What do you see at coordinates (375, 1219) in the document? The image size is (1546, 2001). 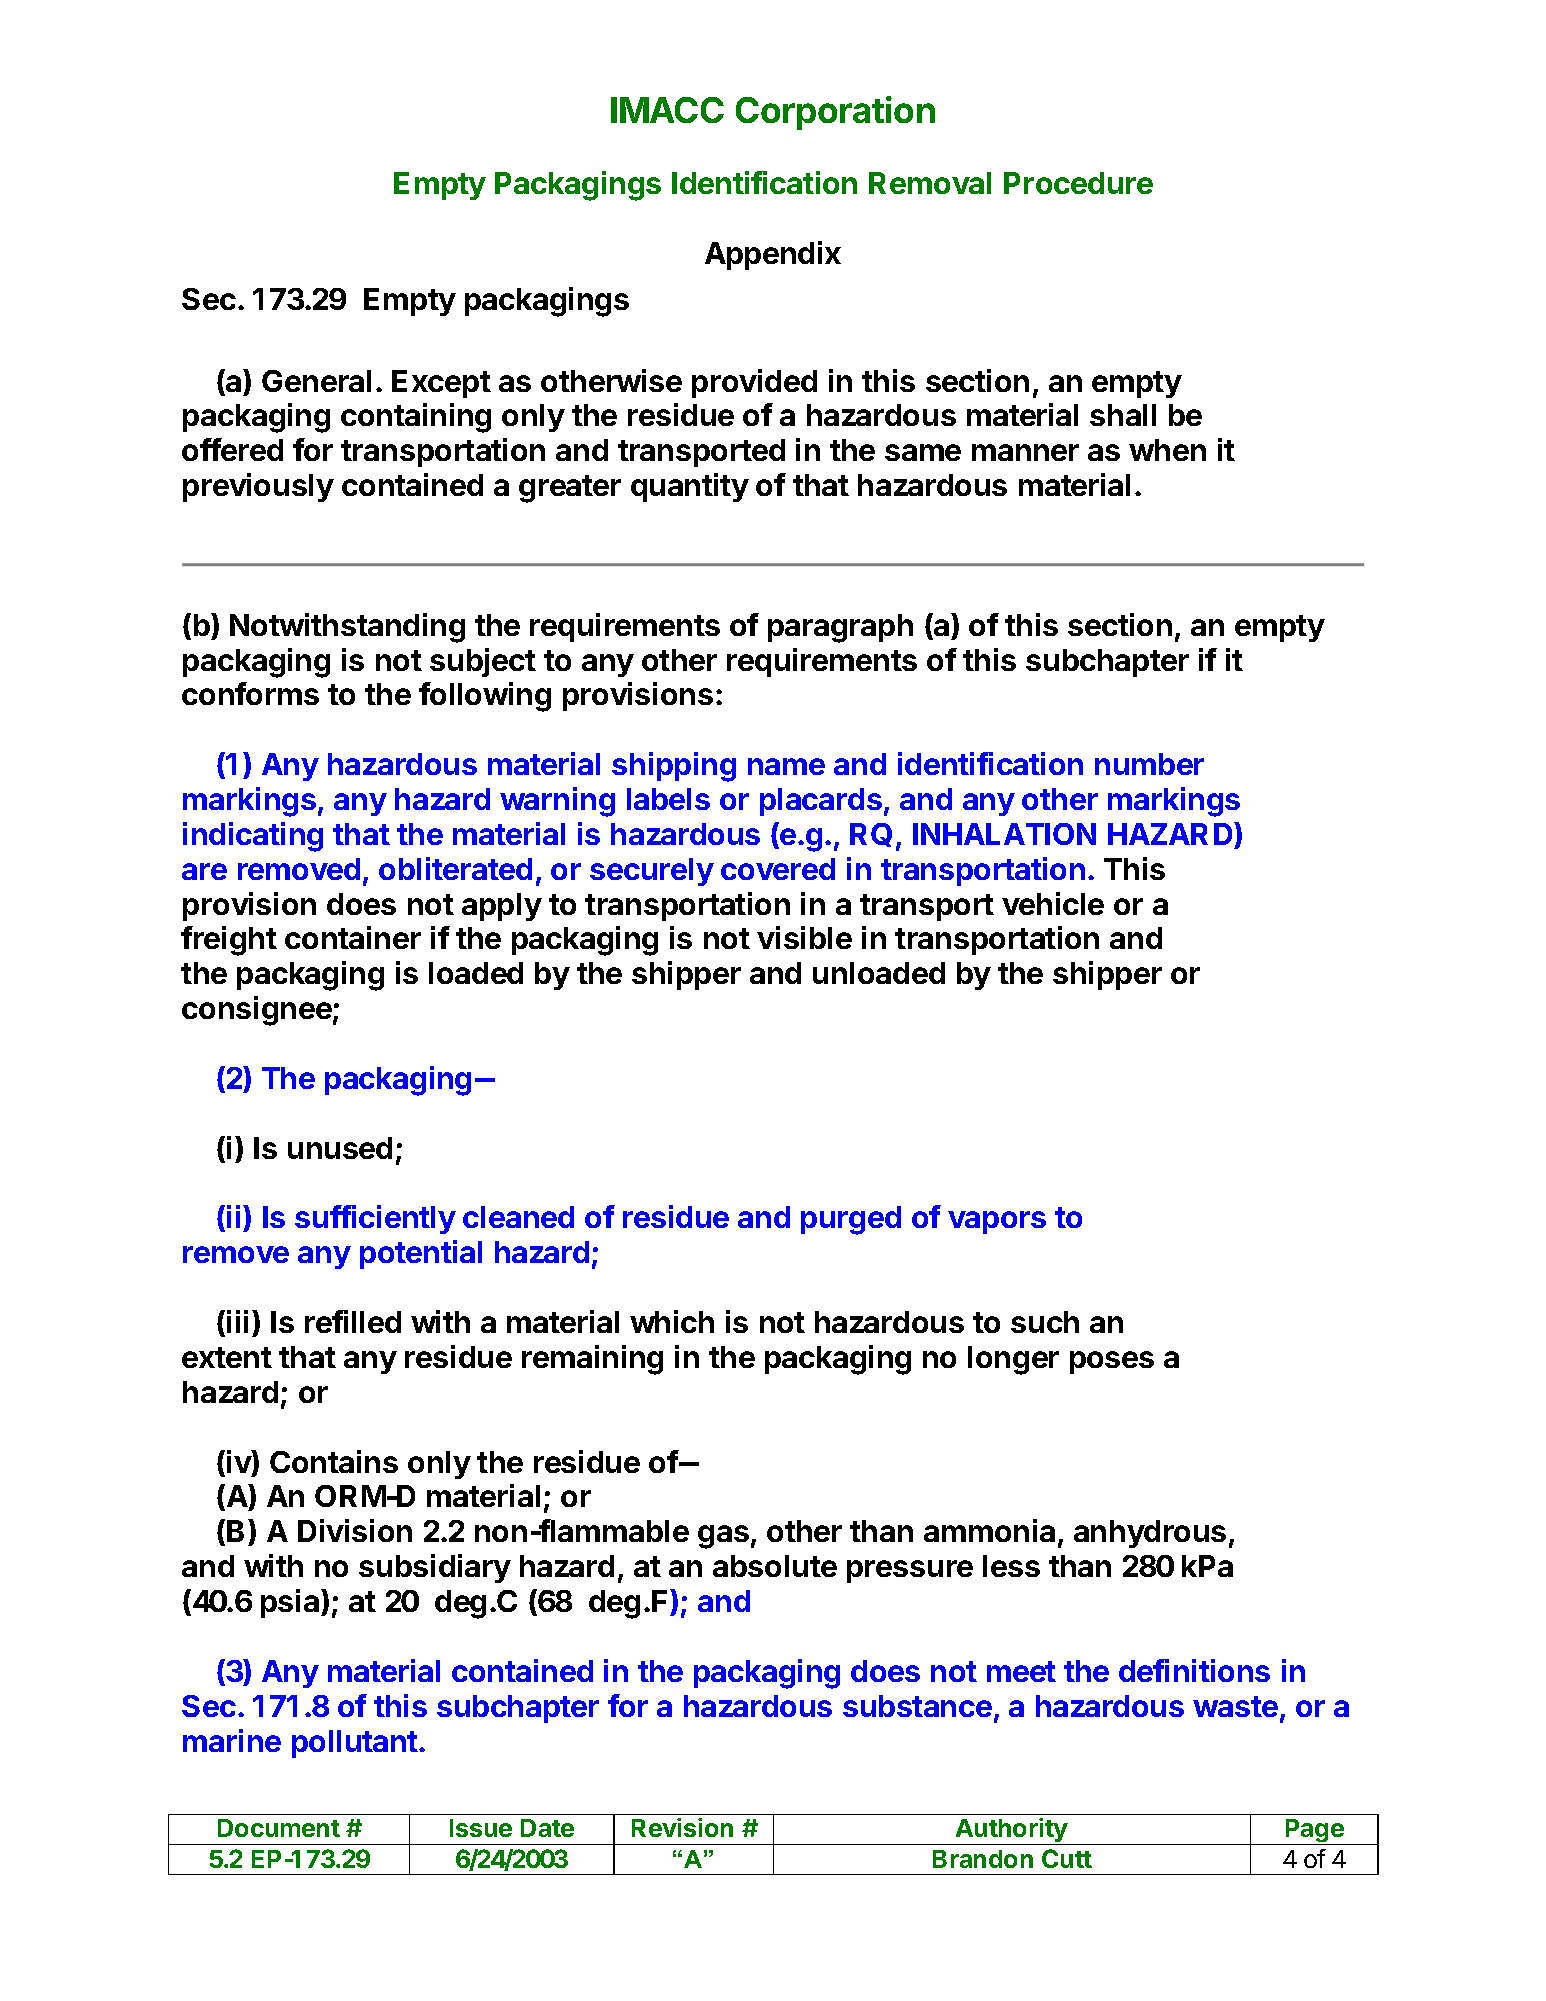 I see `sufficiently` at bounding box center [375, 1219].
